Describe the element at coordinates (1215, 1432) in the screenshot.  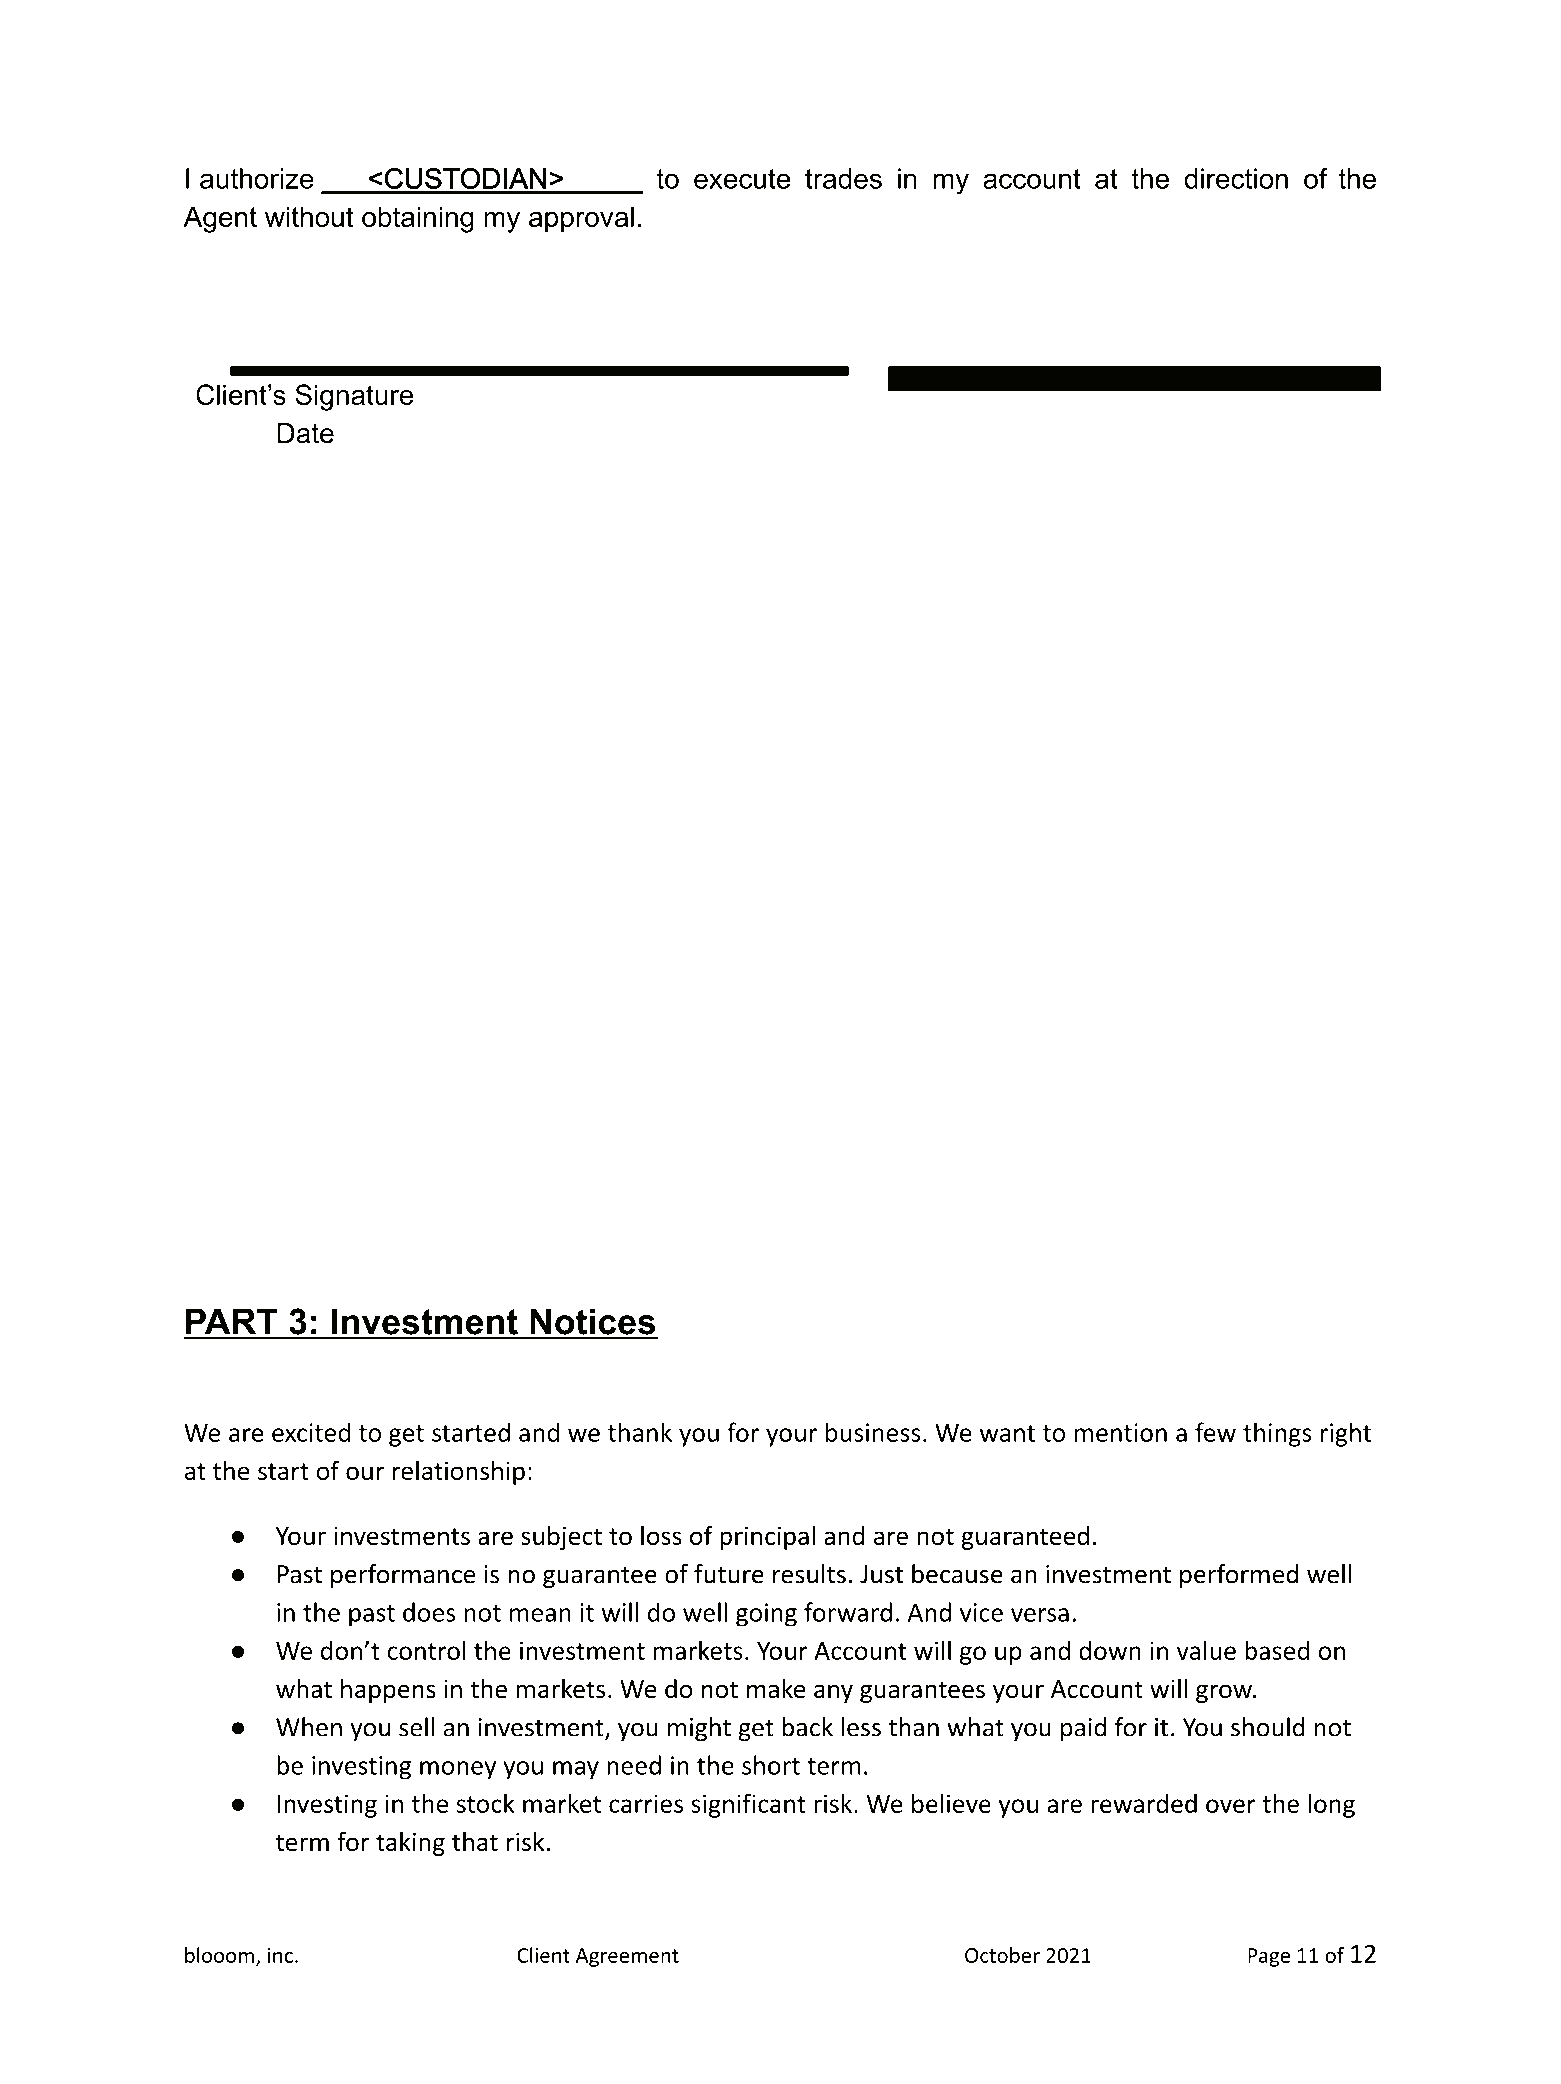
I see `few` at that location.
